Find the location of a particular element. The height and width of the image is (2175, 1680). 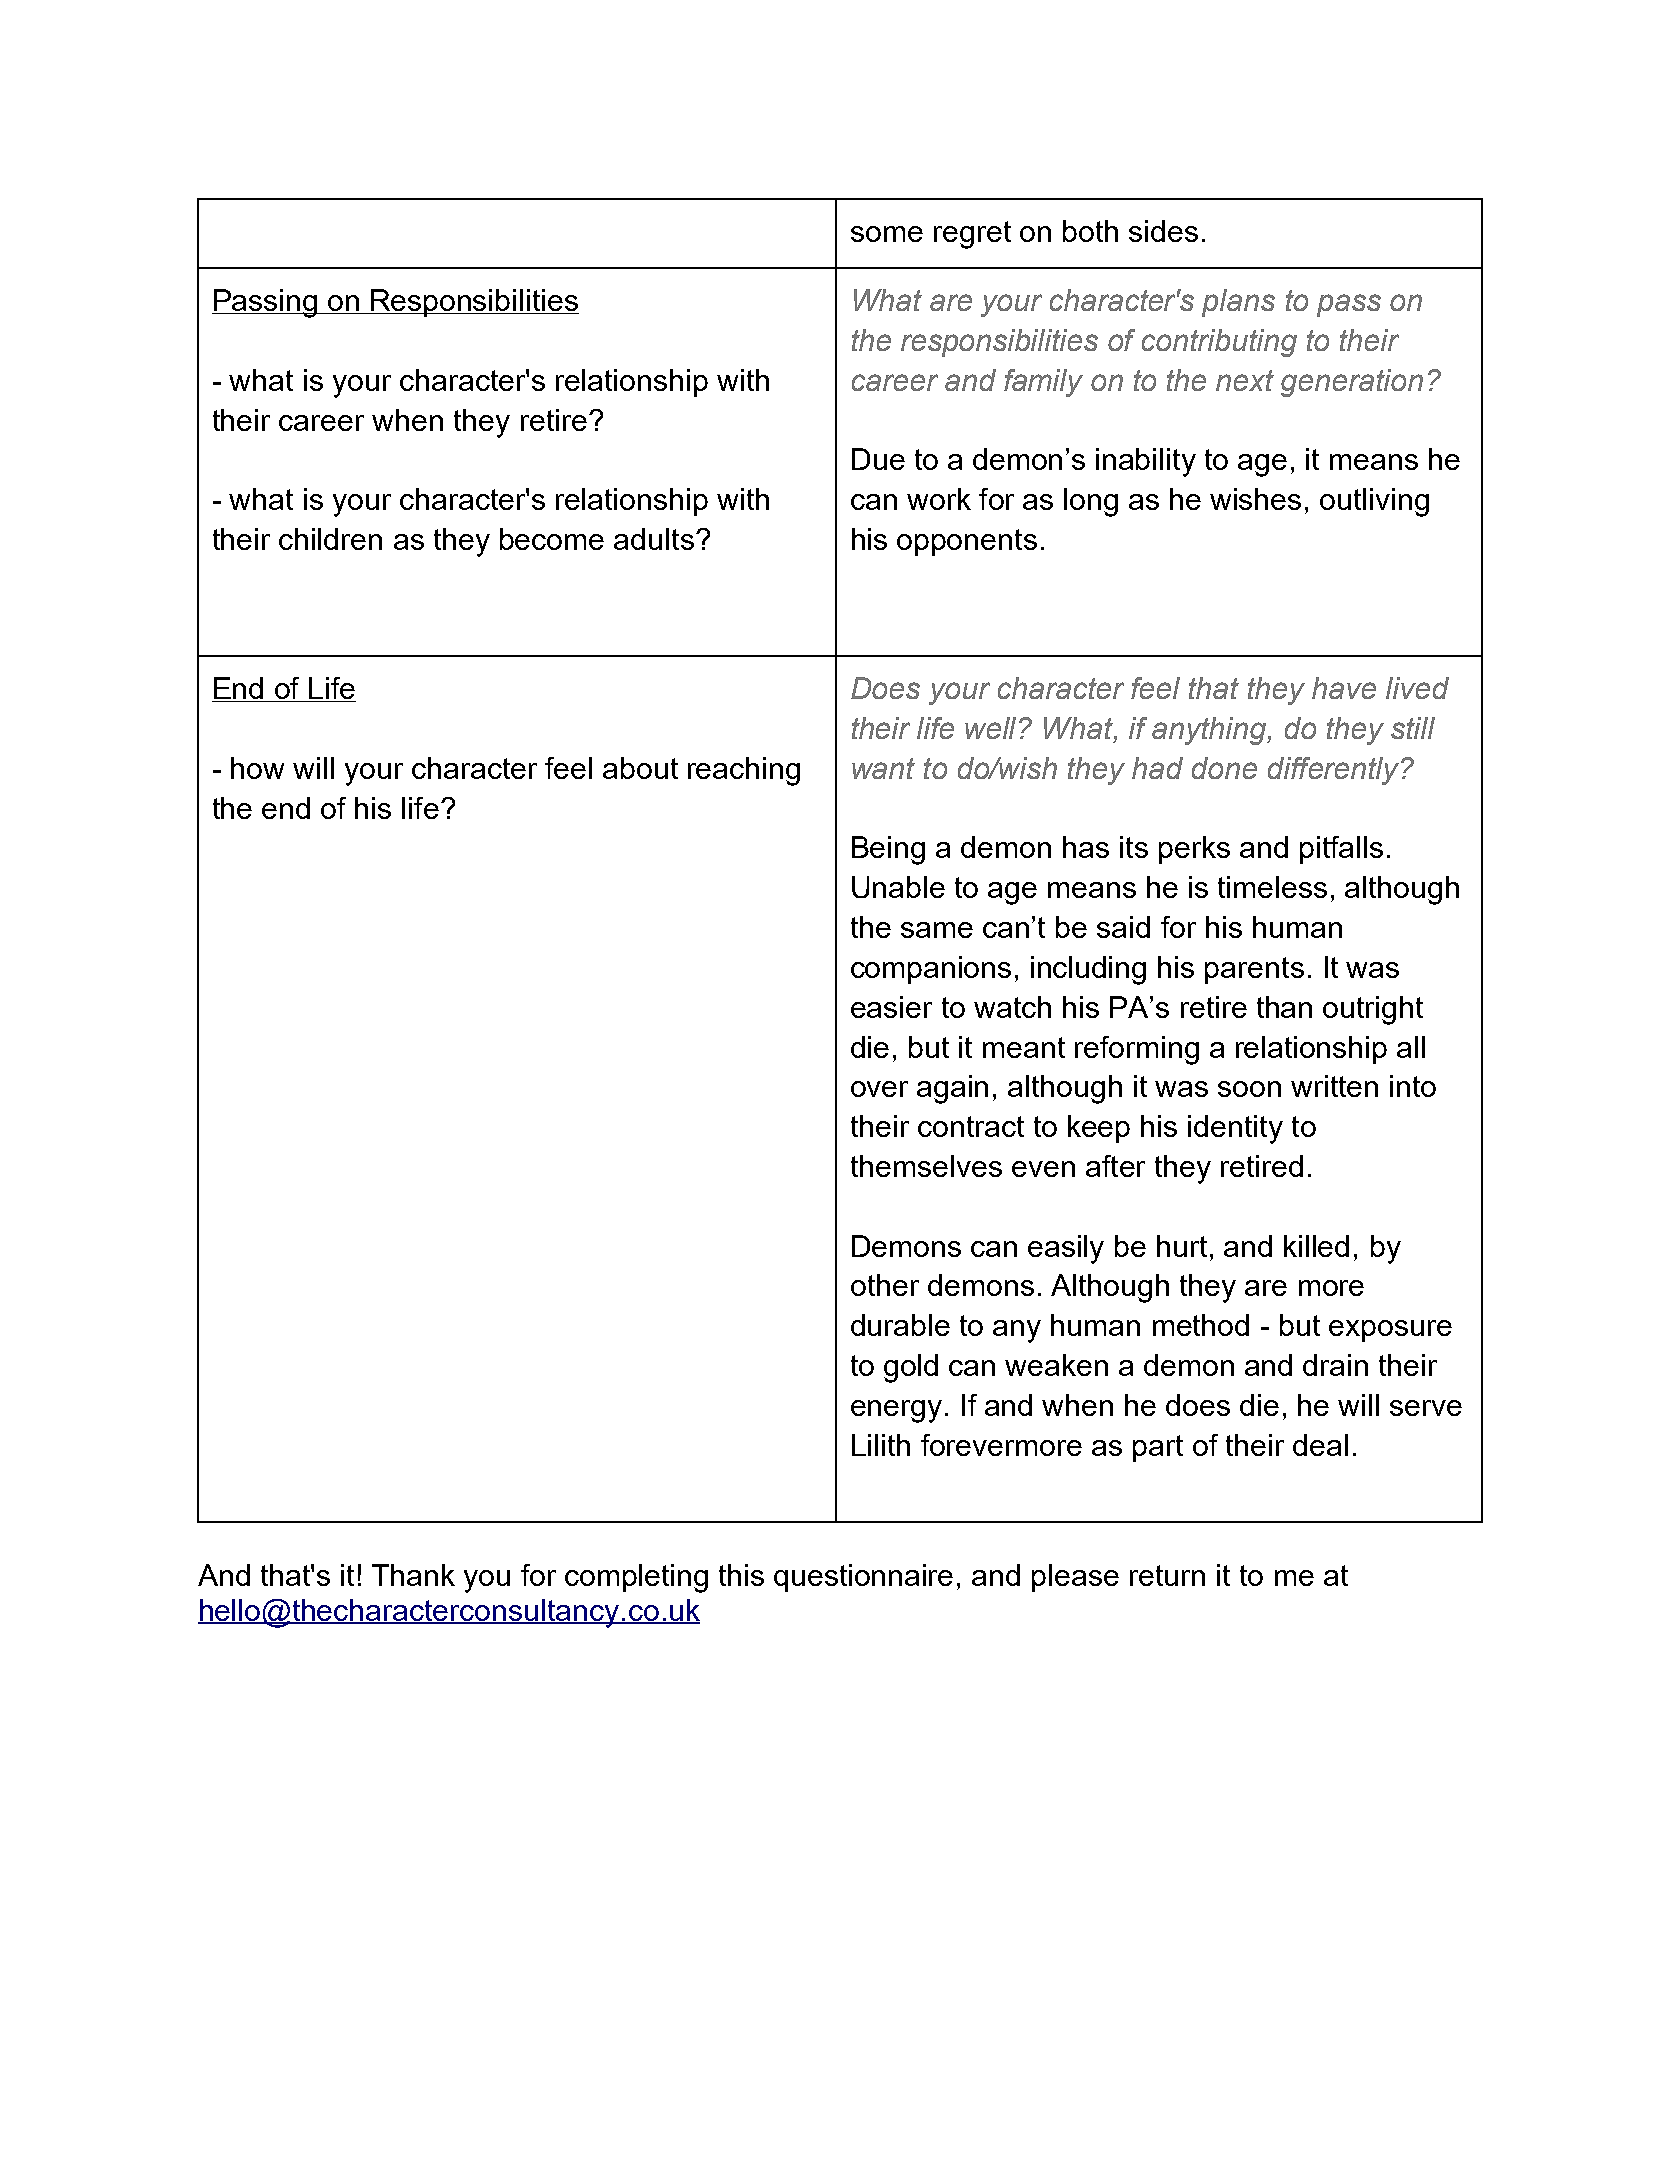

questionnaire is located at coordinates (863, 1578).
